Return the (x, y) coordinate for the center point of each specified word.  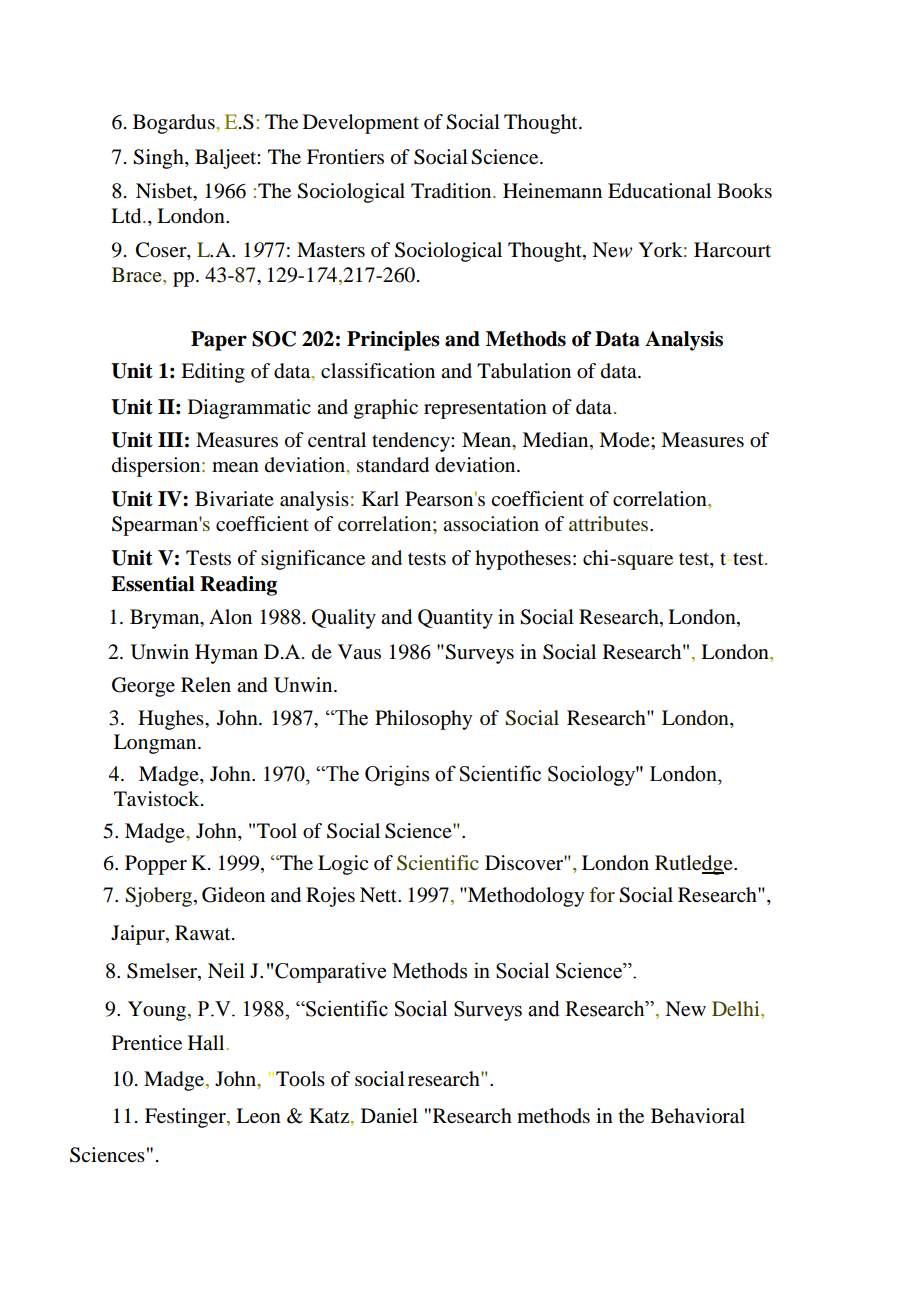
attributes (610, 523)
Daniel (389, 1115)
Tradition (452, 191)
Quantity (455, 619)
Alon (230, 617)
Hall (207, 1042)
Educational (659, 191)
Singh (159, 159)
